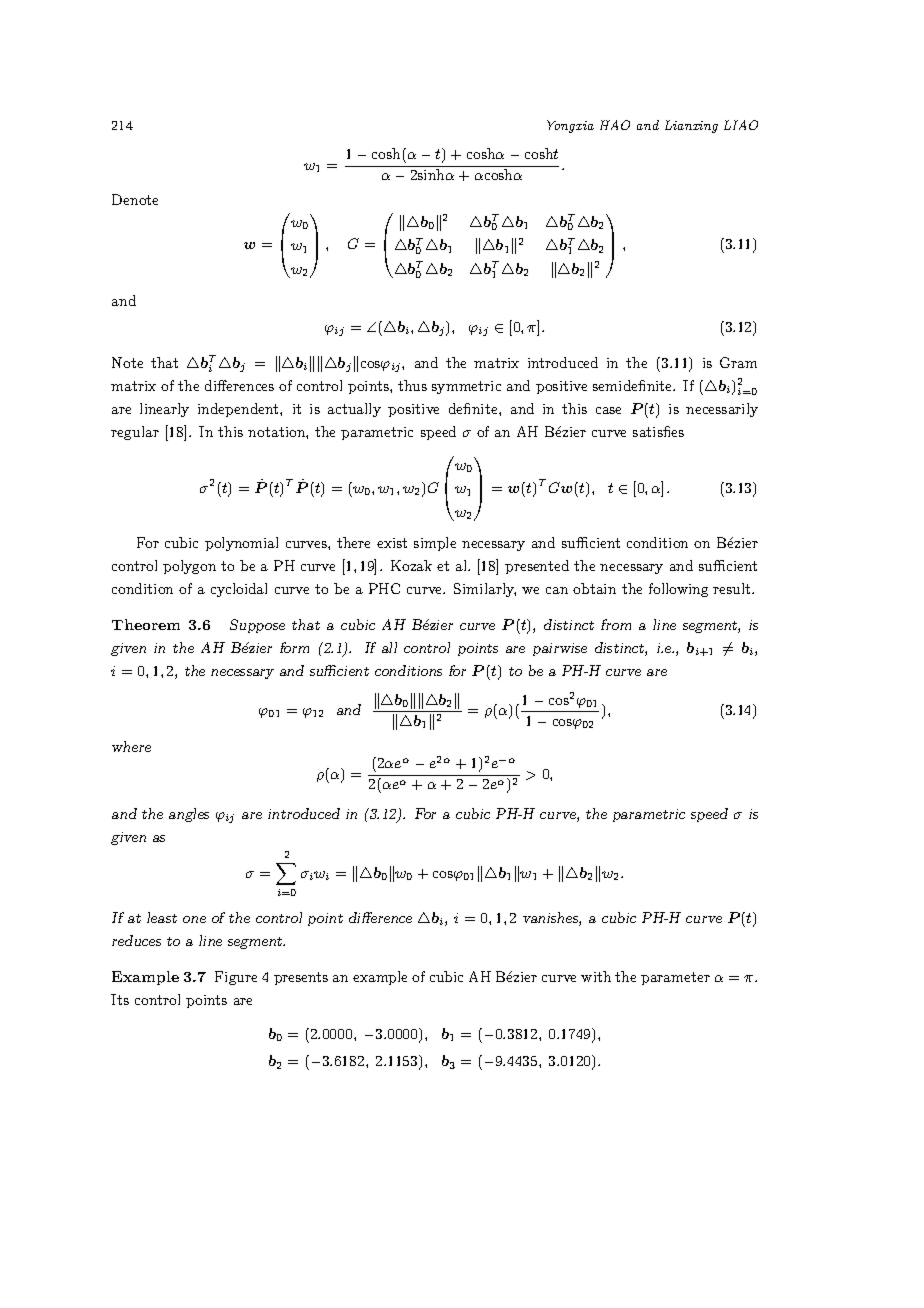 The height and width of the document is (1308, 924). Describe the element at coordinates (678, 590) in the document. I see `following` at that location.
